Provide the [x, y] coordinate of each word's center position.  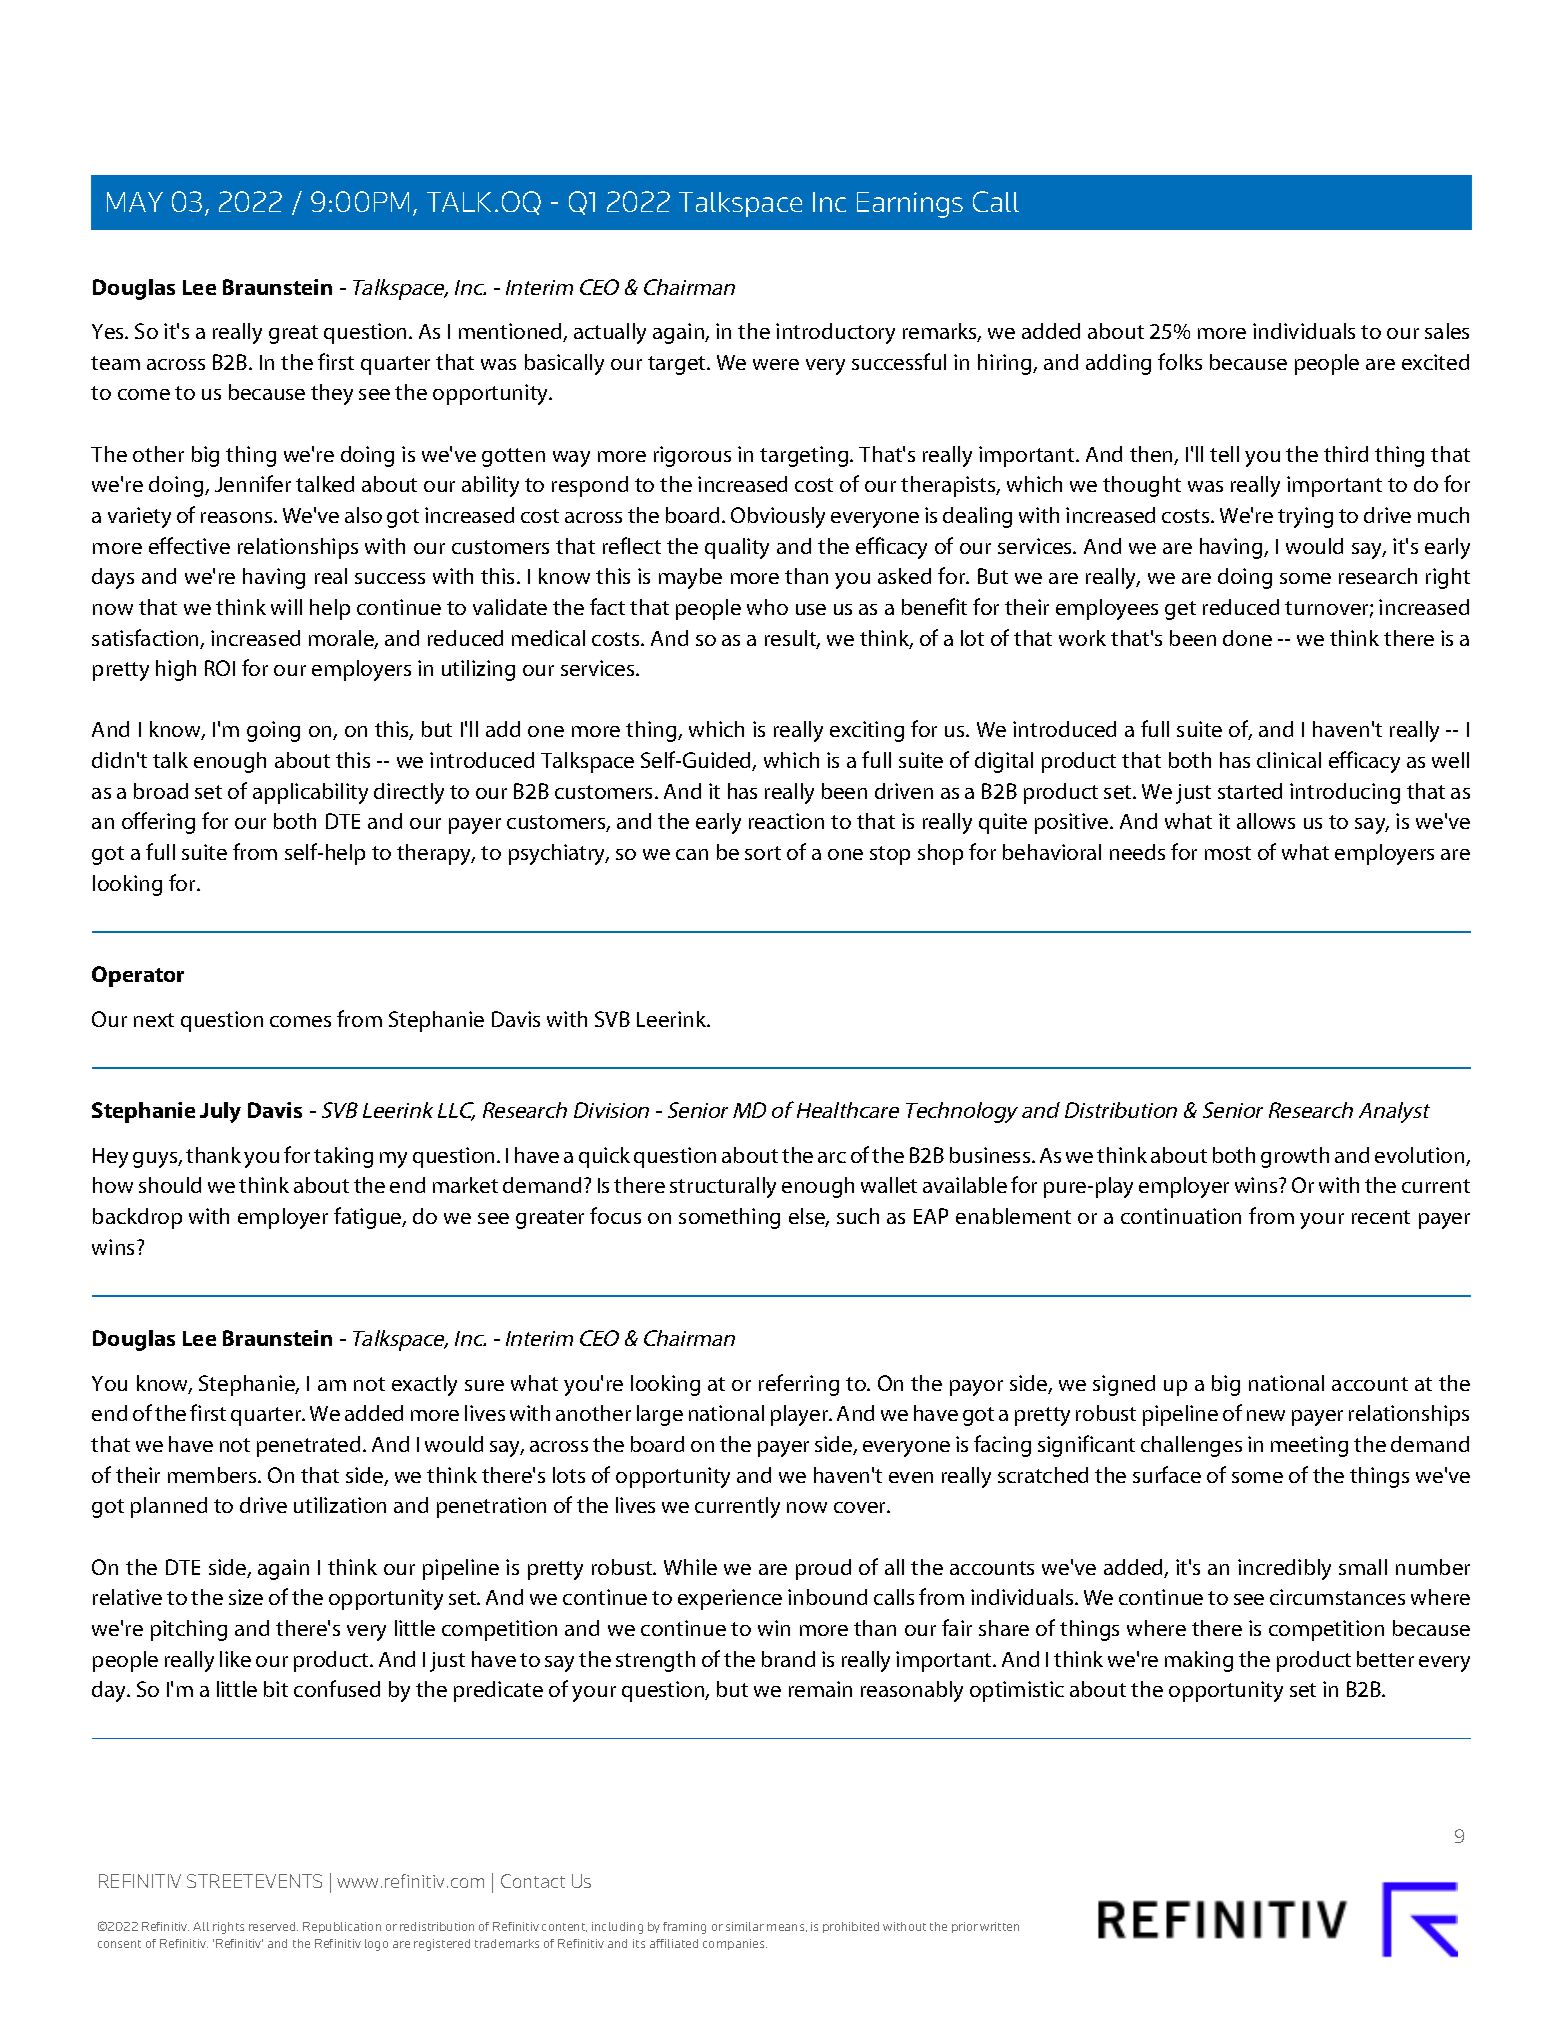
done [1247, 638]
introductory [835, 333]
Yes [109, 331]
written [999, 1926]
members [213, 1475]
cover [861, 1507]
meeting [1309, 1446]
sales [1447, 331]
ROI [220, 668]
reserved [273, 1926]
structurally [723, 1187]
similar [745, 1926]
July [220, 1112]
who [767, 607]
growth [1295, 1157]
